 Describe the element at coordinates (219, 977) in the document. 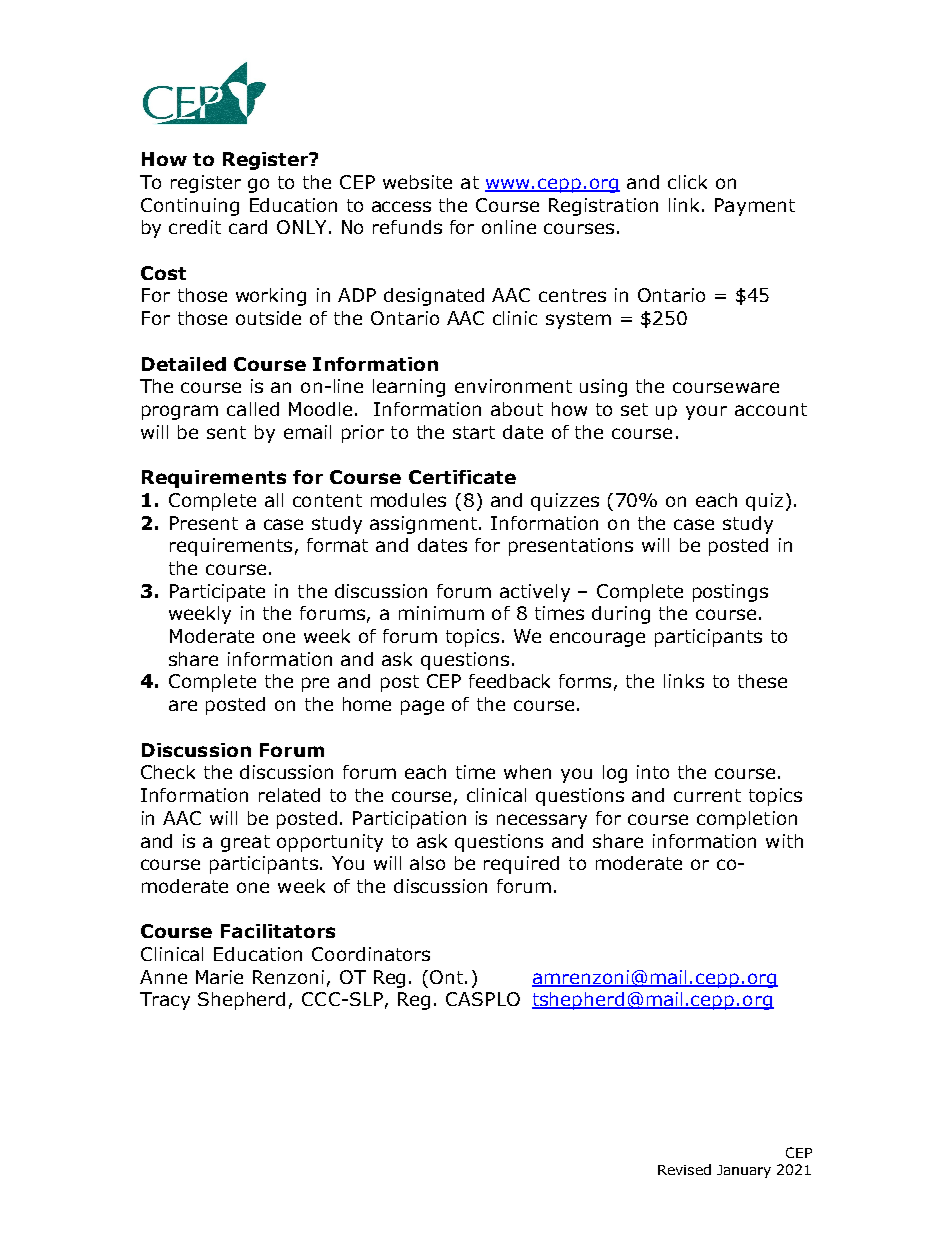

I see `Marie` at that location.
